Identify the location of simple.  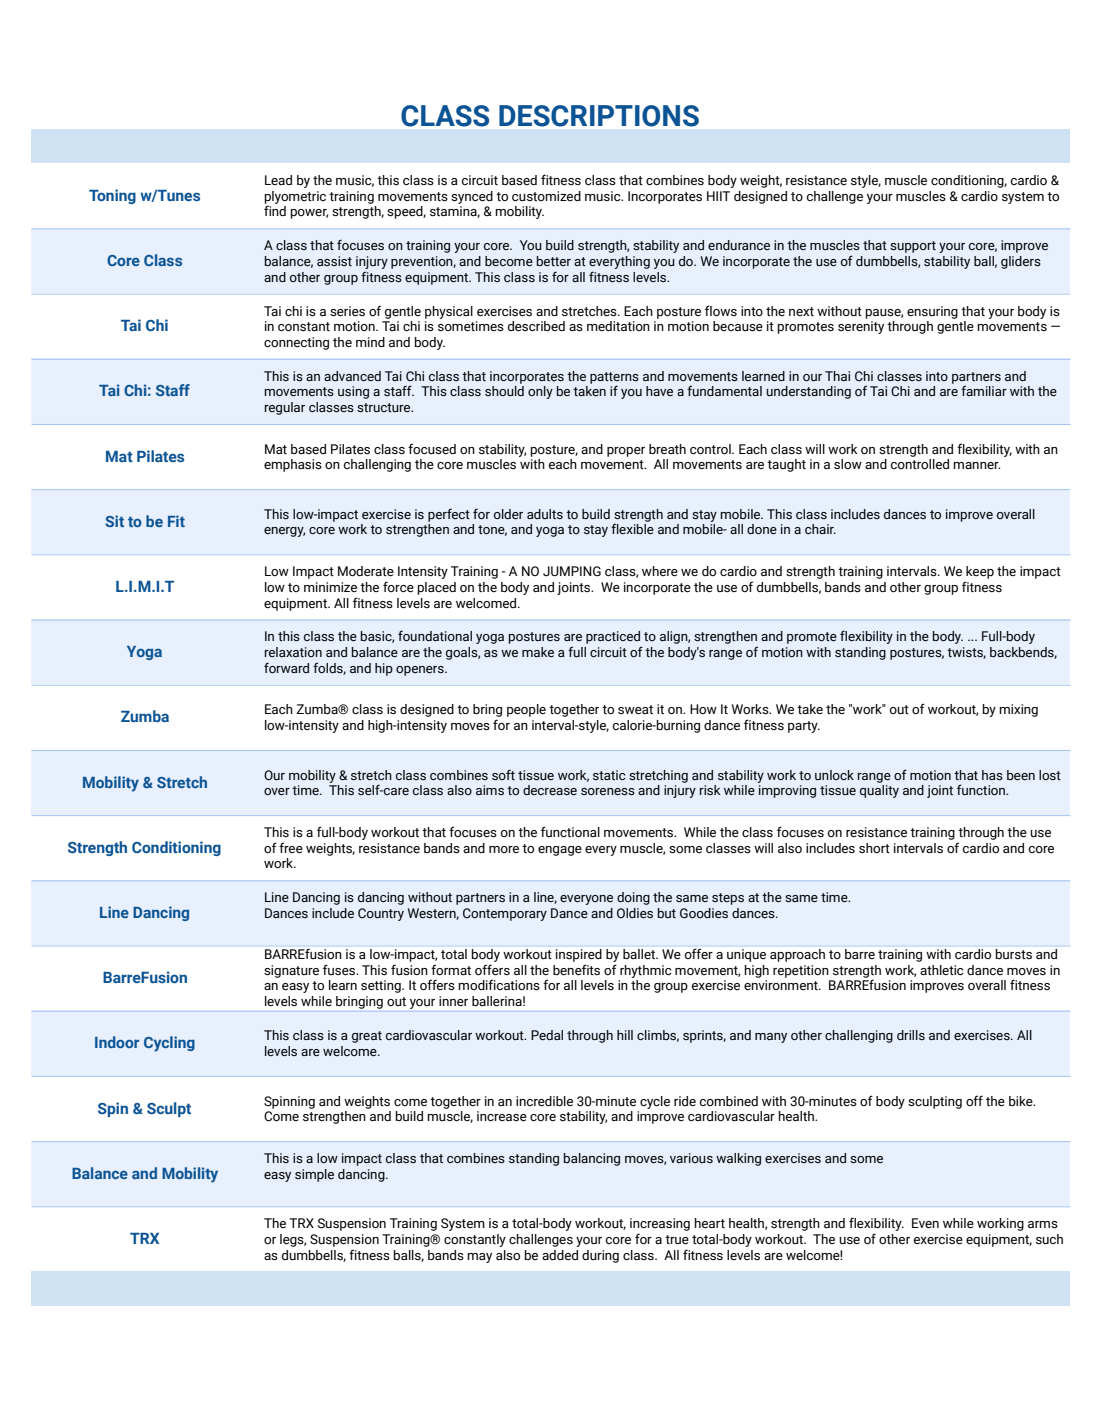
(314, 1175).
